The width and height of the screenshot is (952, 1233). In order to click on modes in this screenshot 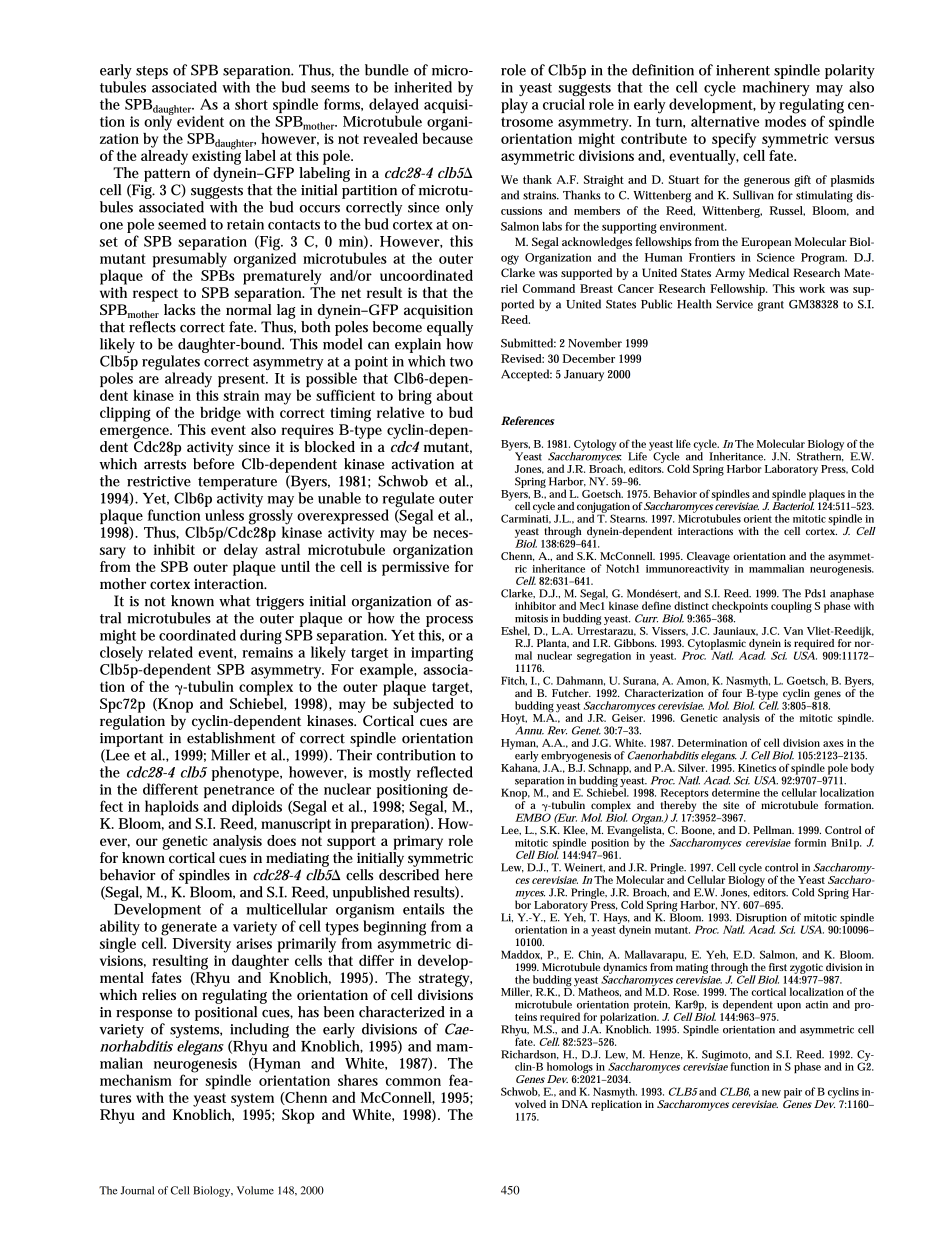, I will do `click(785, 120)`.
